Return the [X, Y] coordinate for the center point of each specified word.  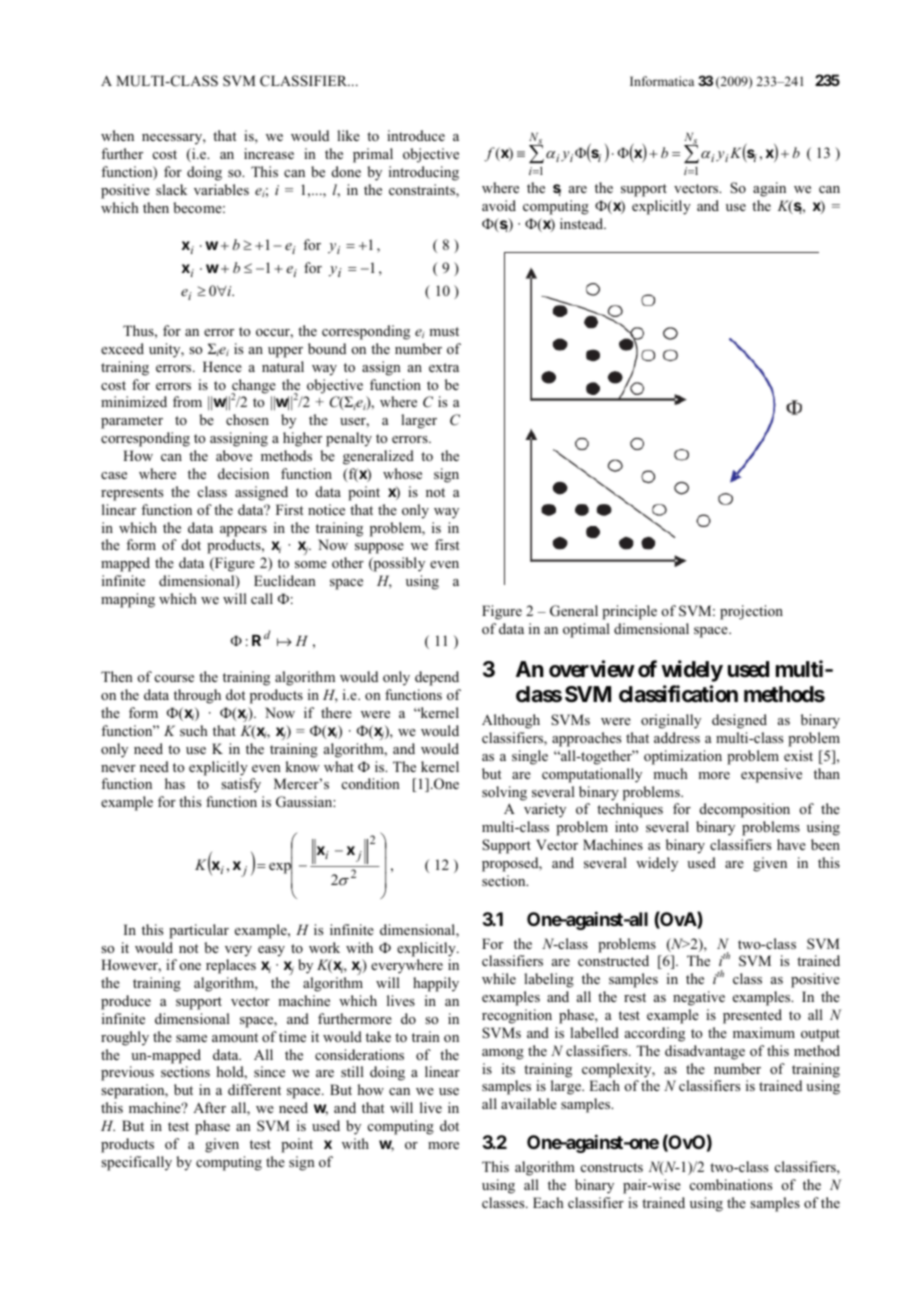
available [529, 1103]
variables [221, 189]
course [174, 678]
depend [437, 678]
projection [751, 612]
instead [583, 223]
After [209, 1107]
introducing [424, 173]
